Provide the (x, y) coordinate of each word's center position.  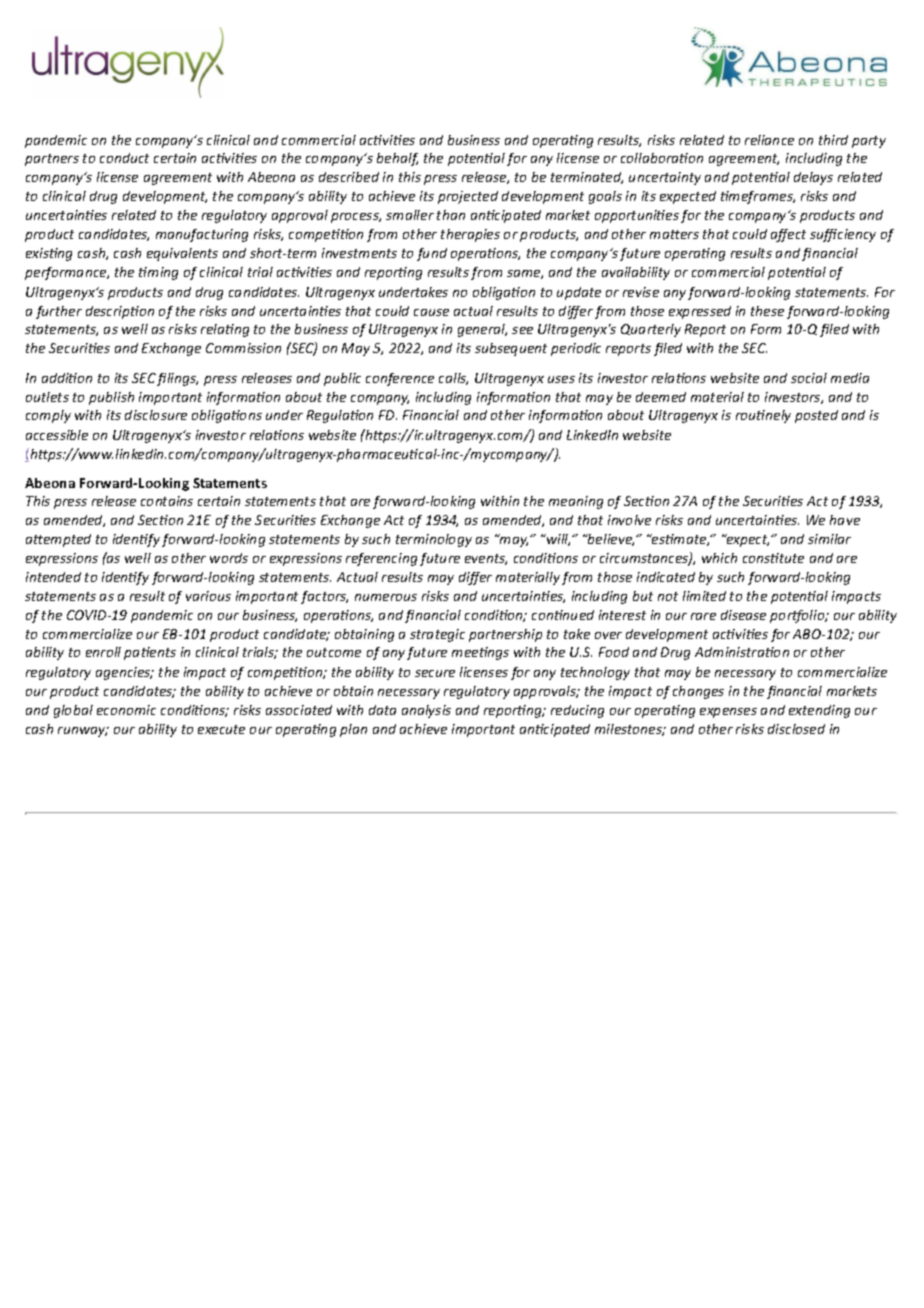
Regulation (340, 416)
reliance (769, 140)
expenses (728, 713)
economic (126, 710)
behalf (397, 159)
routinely (763, 416)
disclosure (156, 415)
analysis (426, 711)
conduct (124, 158)
